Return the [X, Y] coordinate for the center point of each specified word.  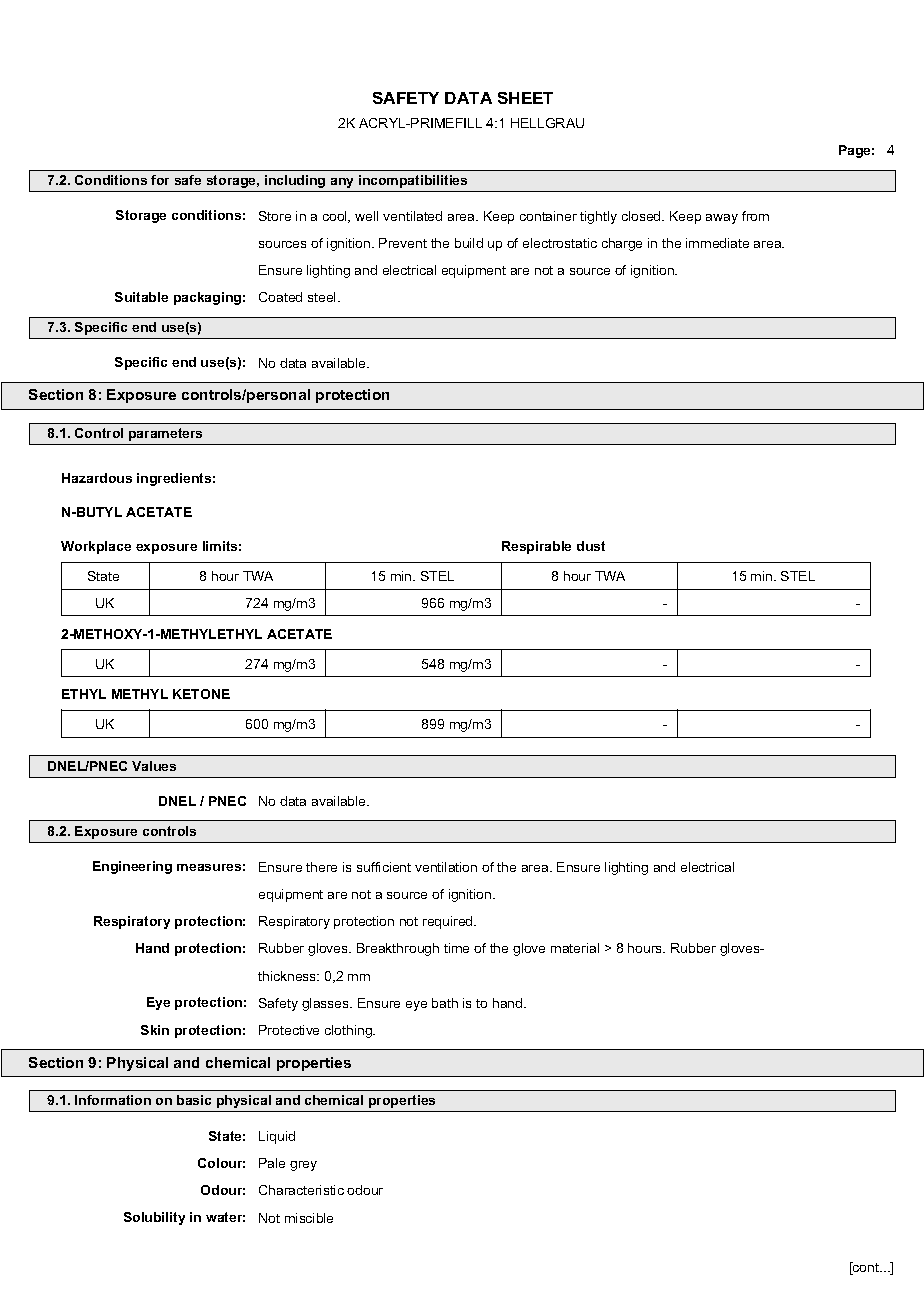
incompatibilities [413, 181]
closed [642, 216]
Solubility [154, 1218]
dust [591, 546]
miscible [309, 1218]
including [295, 181]
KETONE [201, 694]
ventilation [446, 867]
